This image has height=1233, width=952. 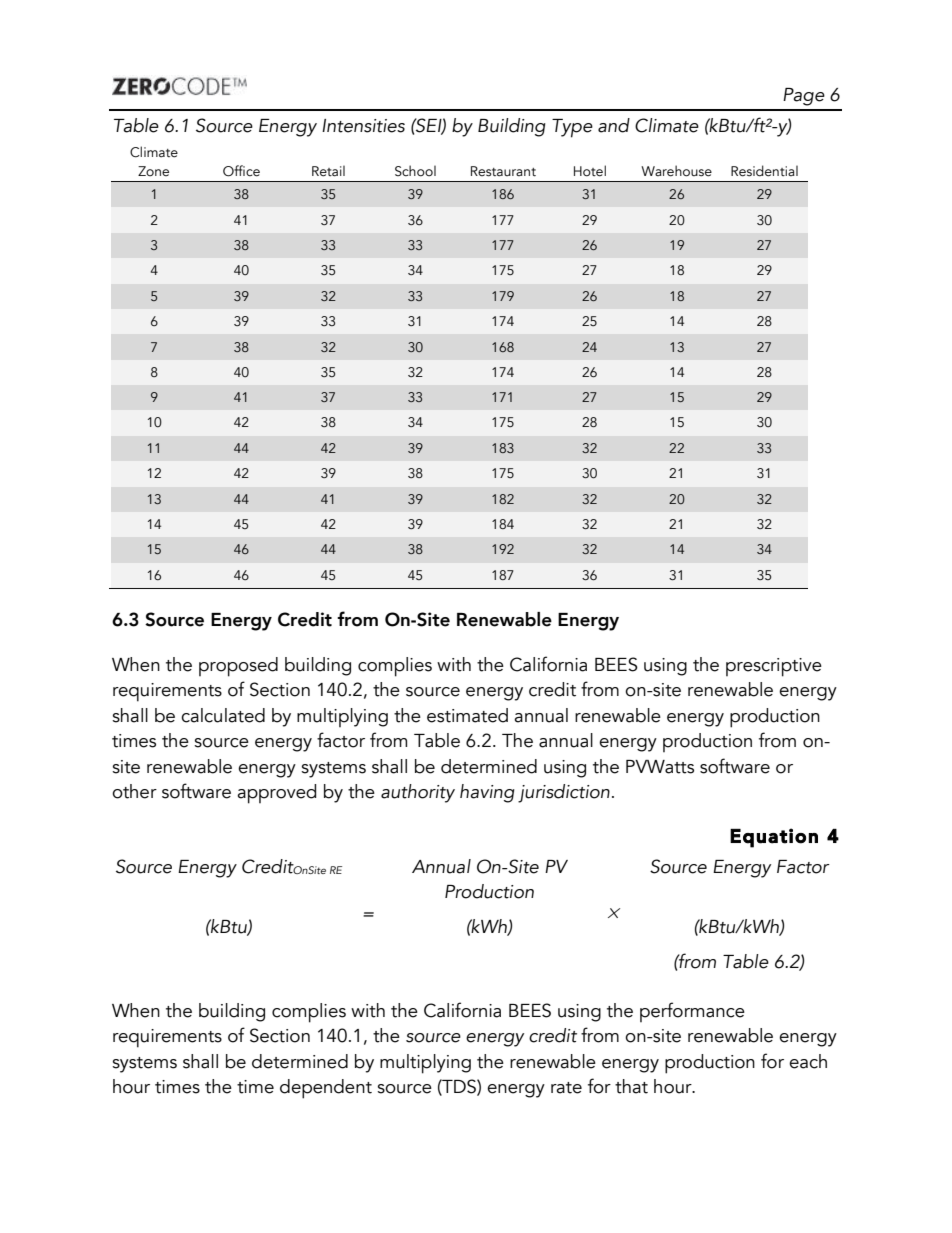 I want to click on performance, so click(x=692, y=1012).
